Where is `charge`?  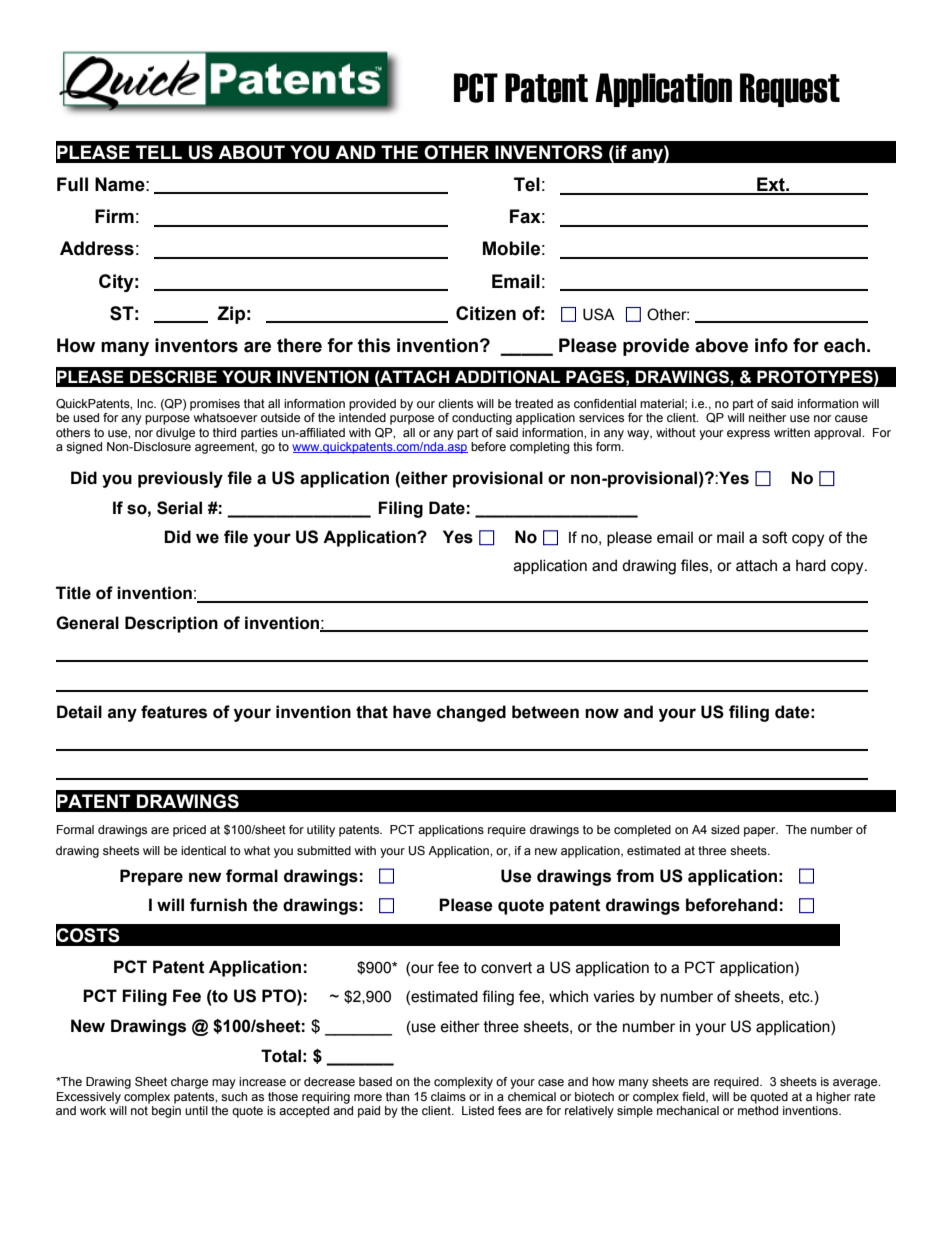
charge is located at coordinates (189, 1083).
